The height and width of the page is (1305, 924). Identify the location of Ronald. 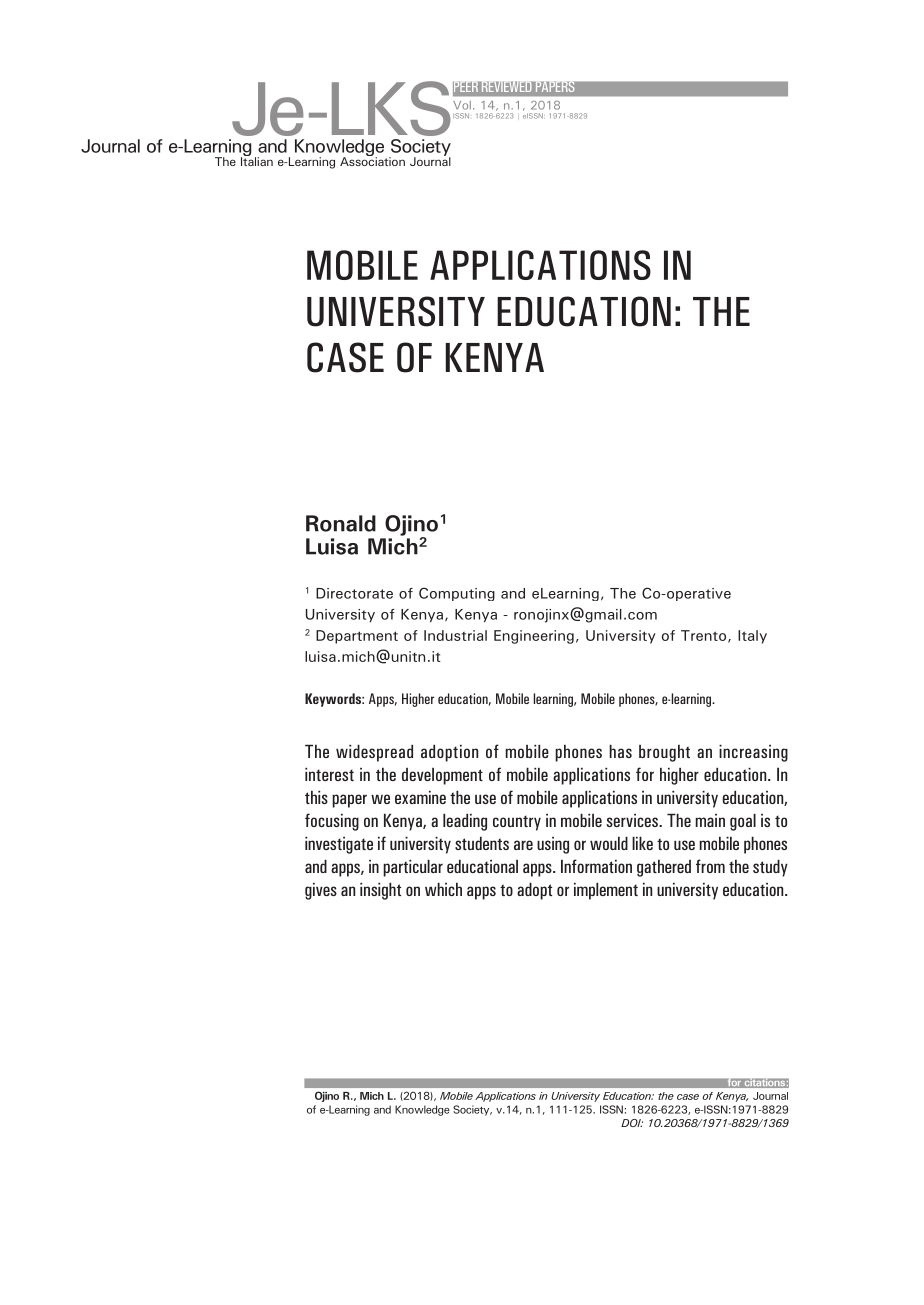
(341, 523).
